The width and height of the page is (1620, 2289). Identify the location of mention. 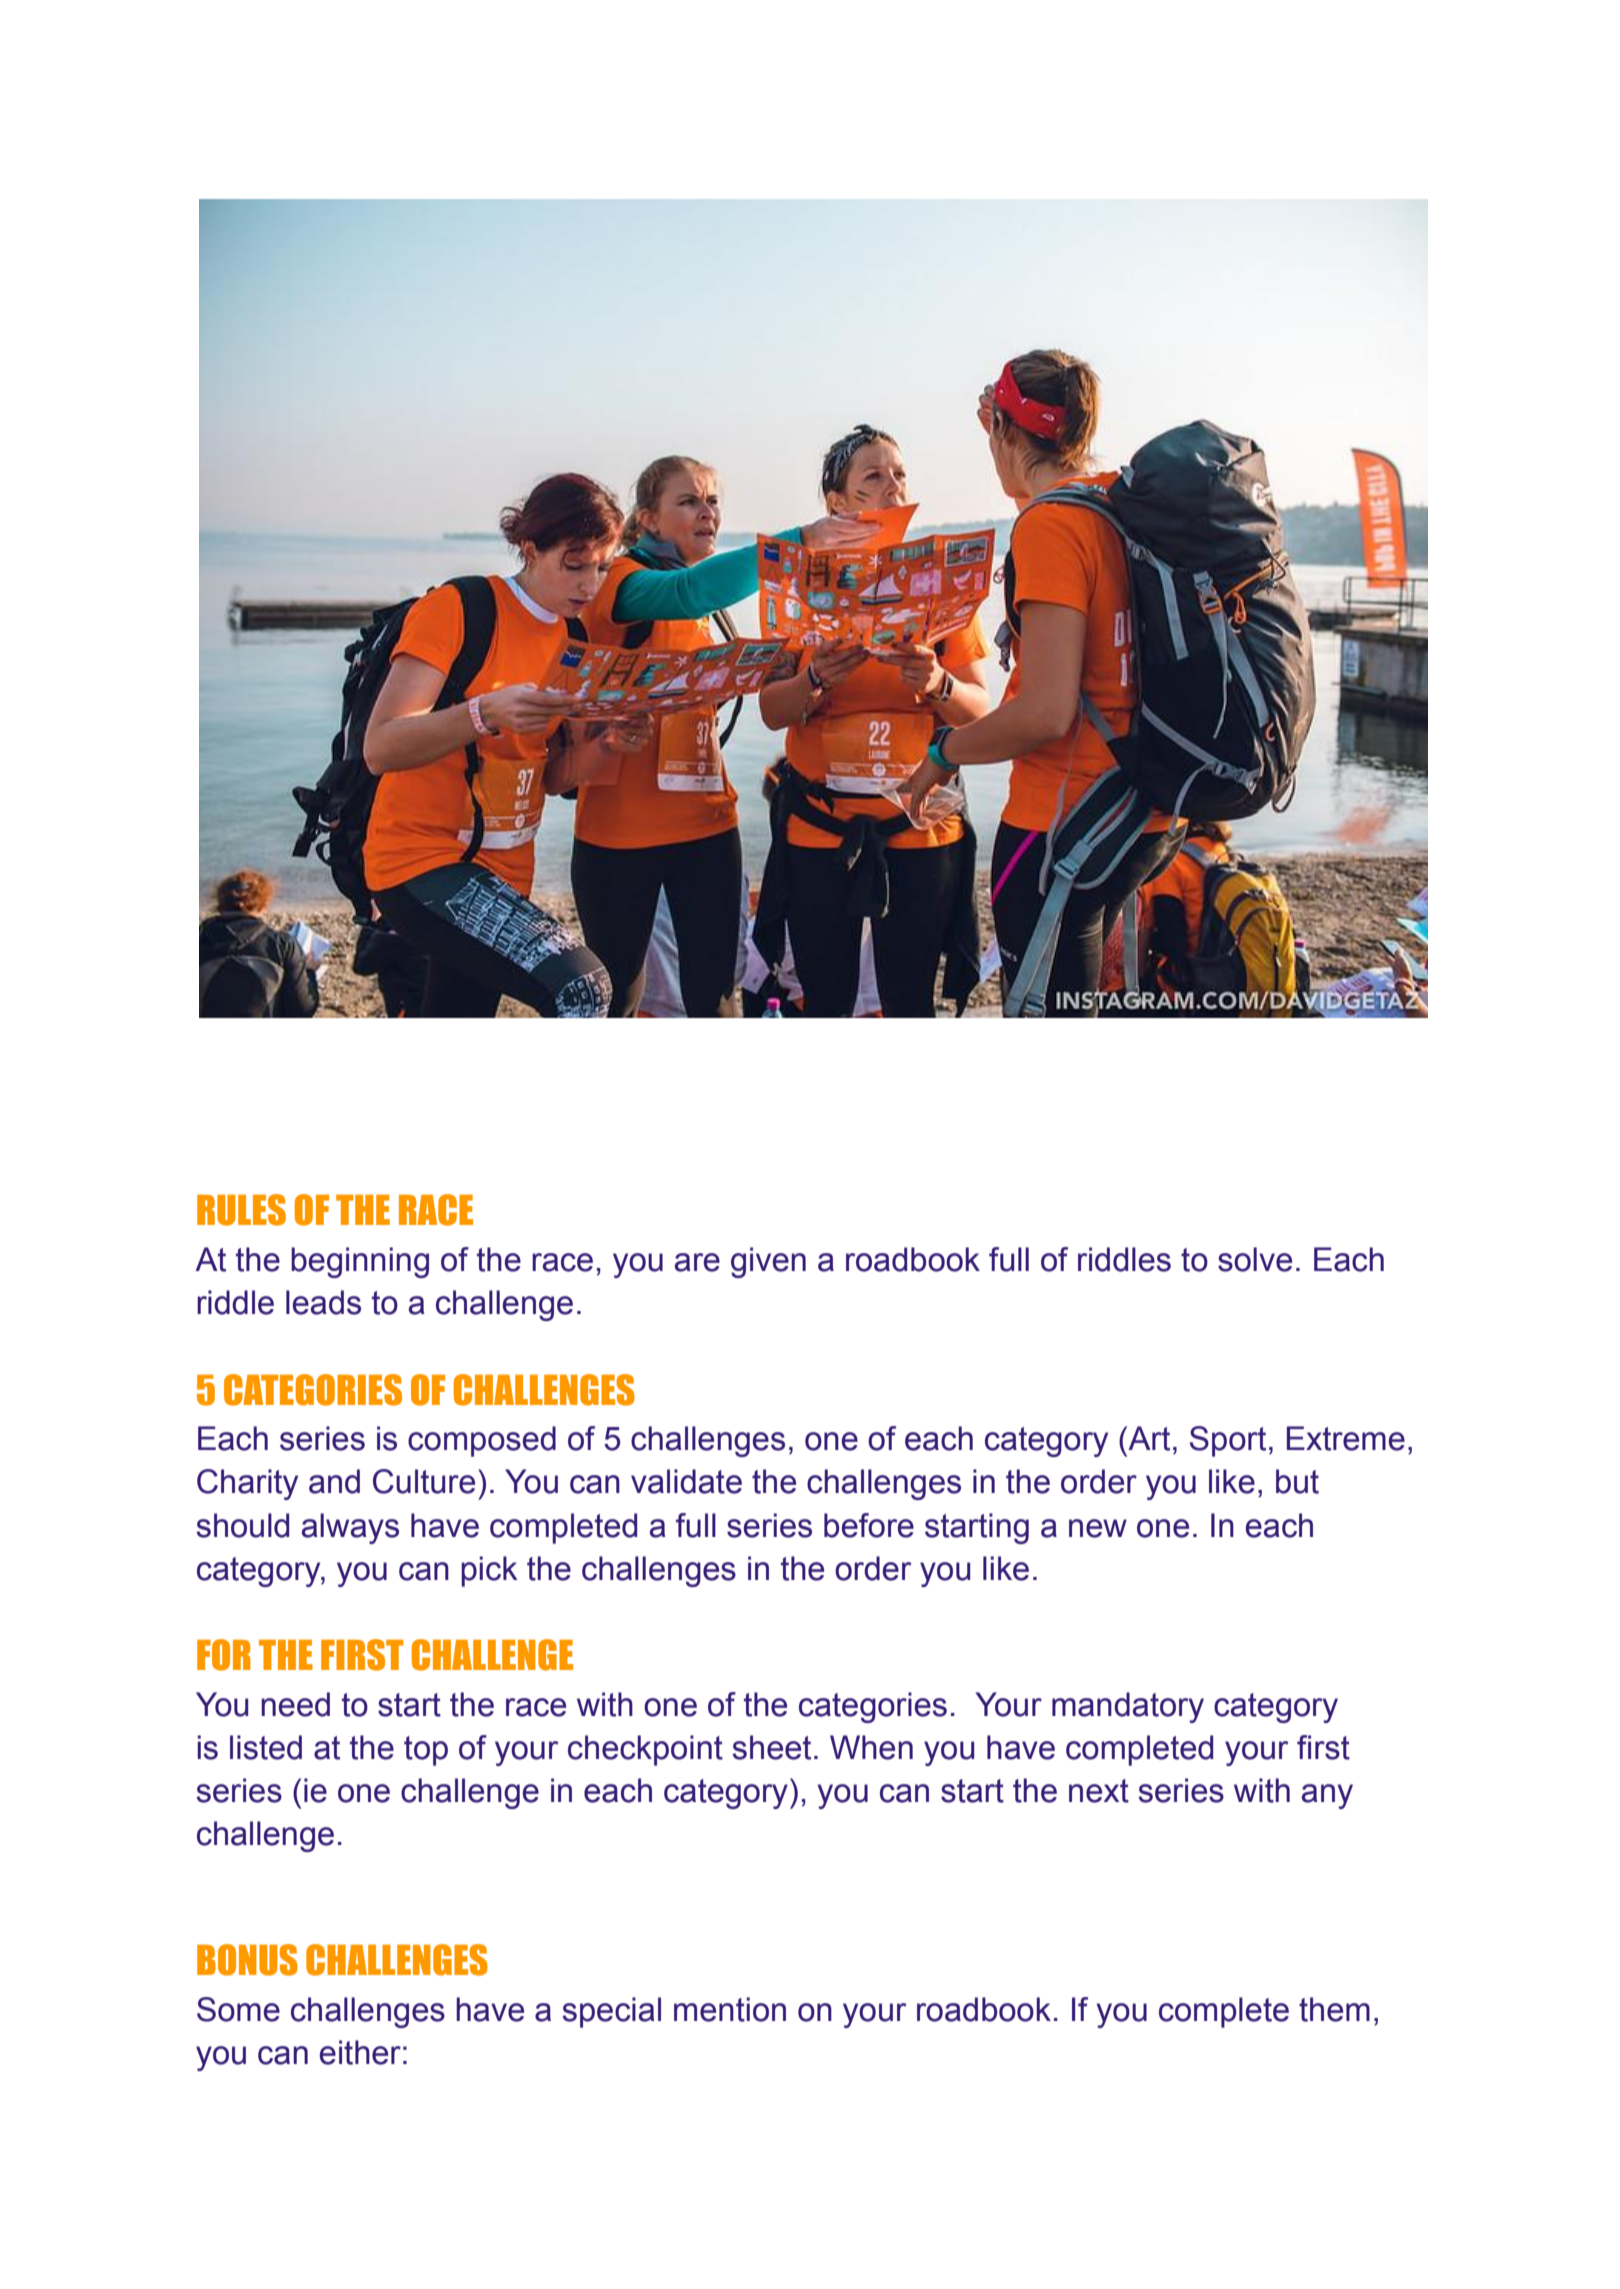
(730, 2009).
